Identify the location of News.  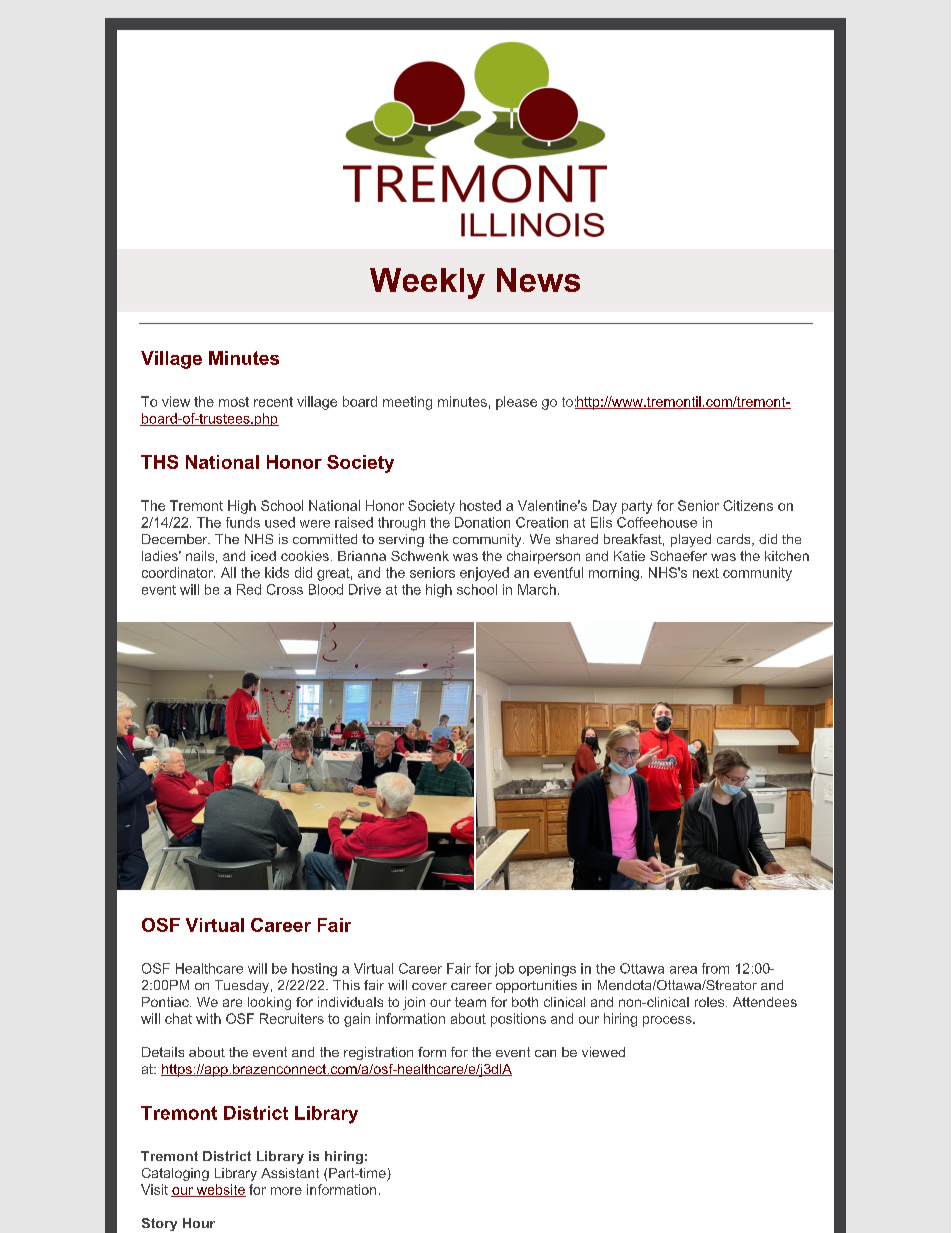
(538, 280).
